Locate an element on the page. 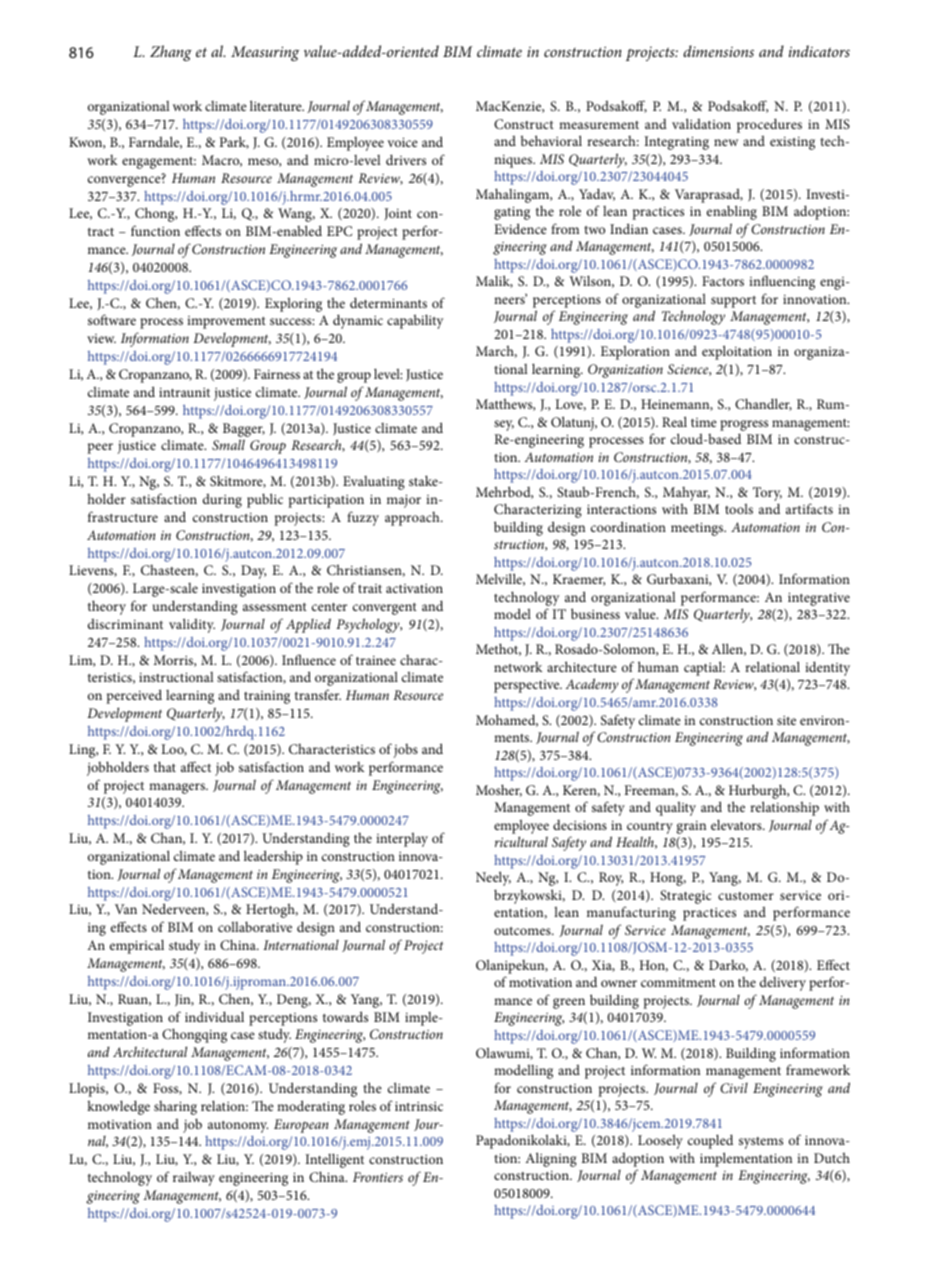 The image size is (942, 1288). Zhang is located at coordinates (171, 53).
